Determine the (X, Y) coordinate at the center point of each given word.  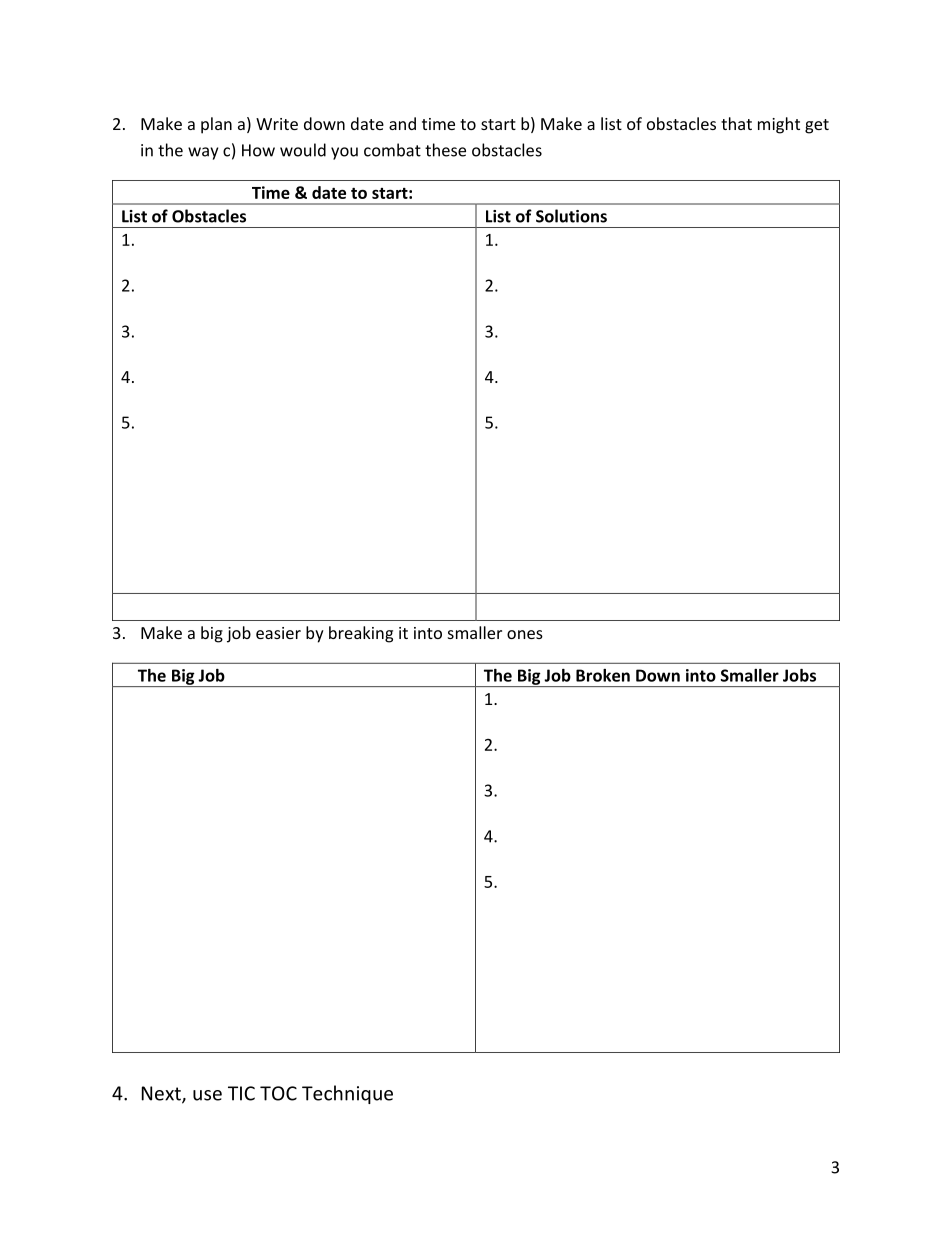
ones (525, 634)
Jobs (799, 675)
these (445, 150)
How (258, 150)
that (736, 123)
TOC (278, 1093)
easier (278, 633)
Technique (347, 1094)
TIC (241, 1093)
